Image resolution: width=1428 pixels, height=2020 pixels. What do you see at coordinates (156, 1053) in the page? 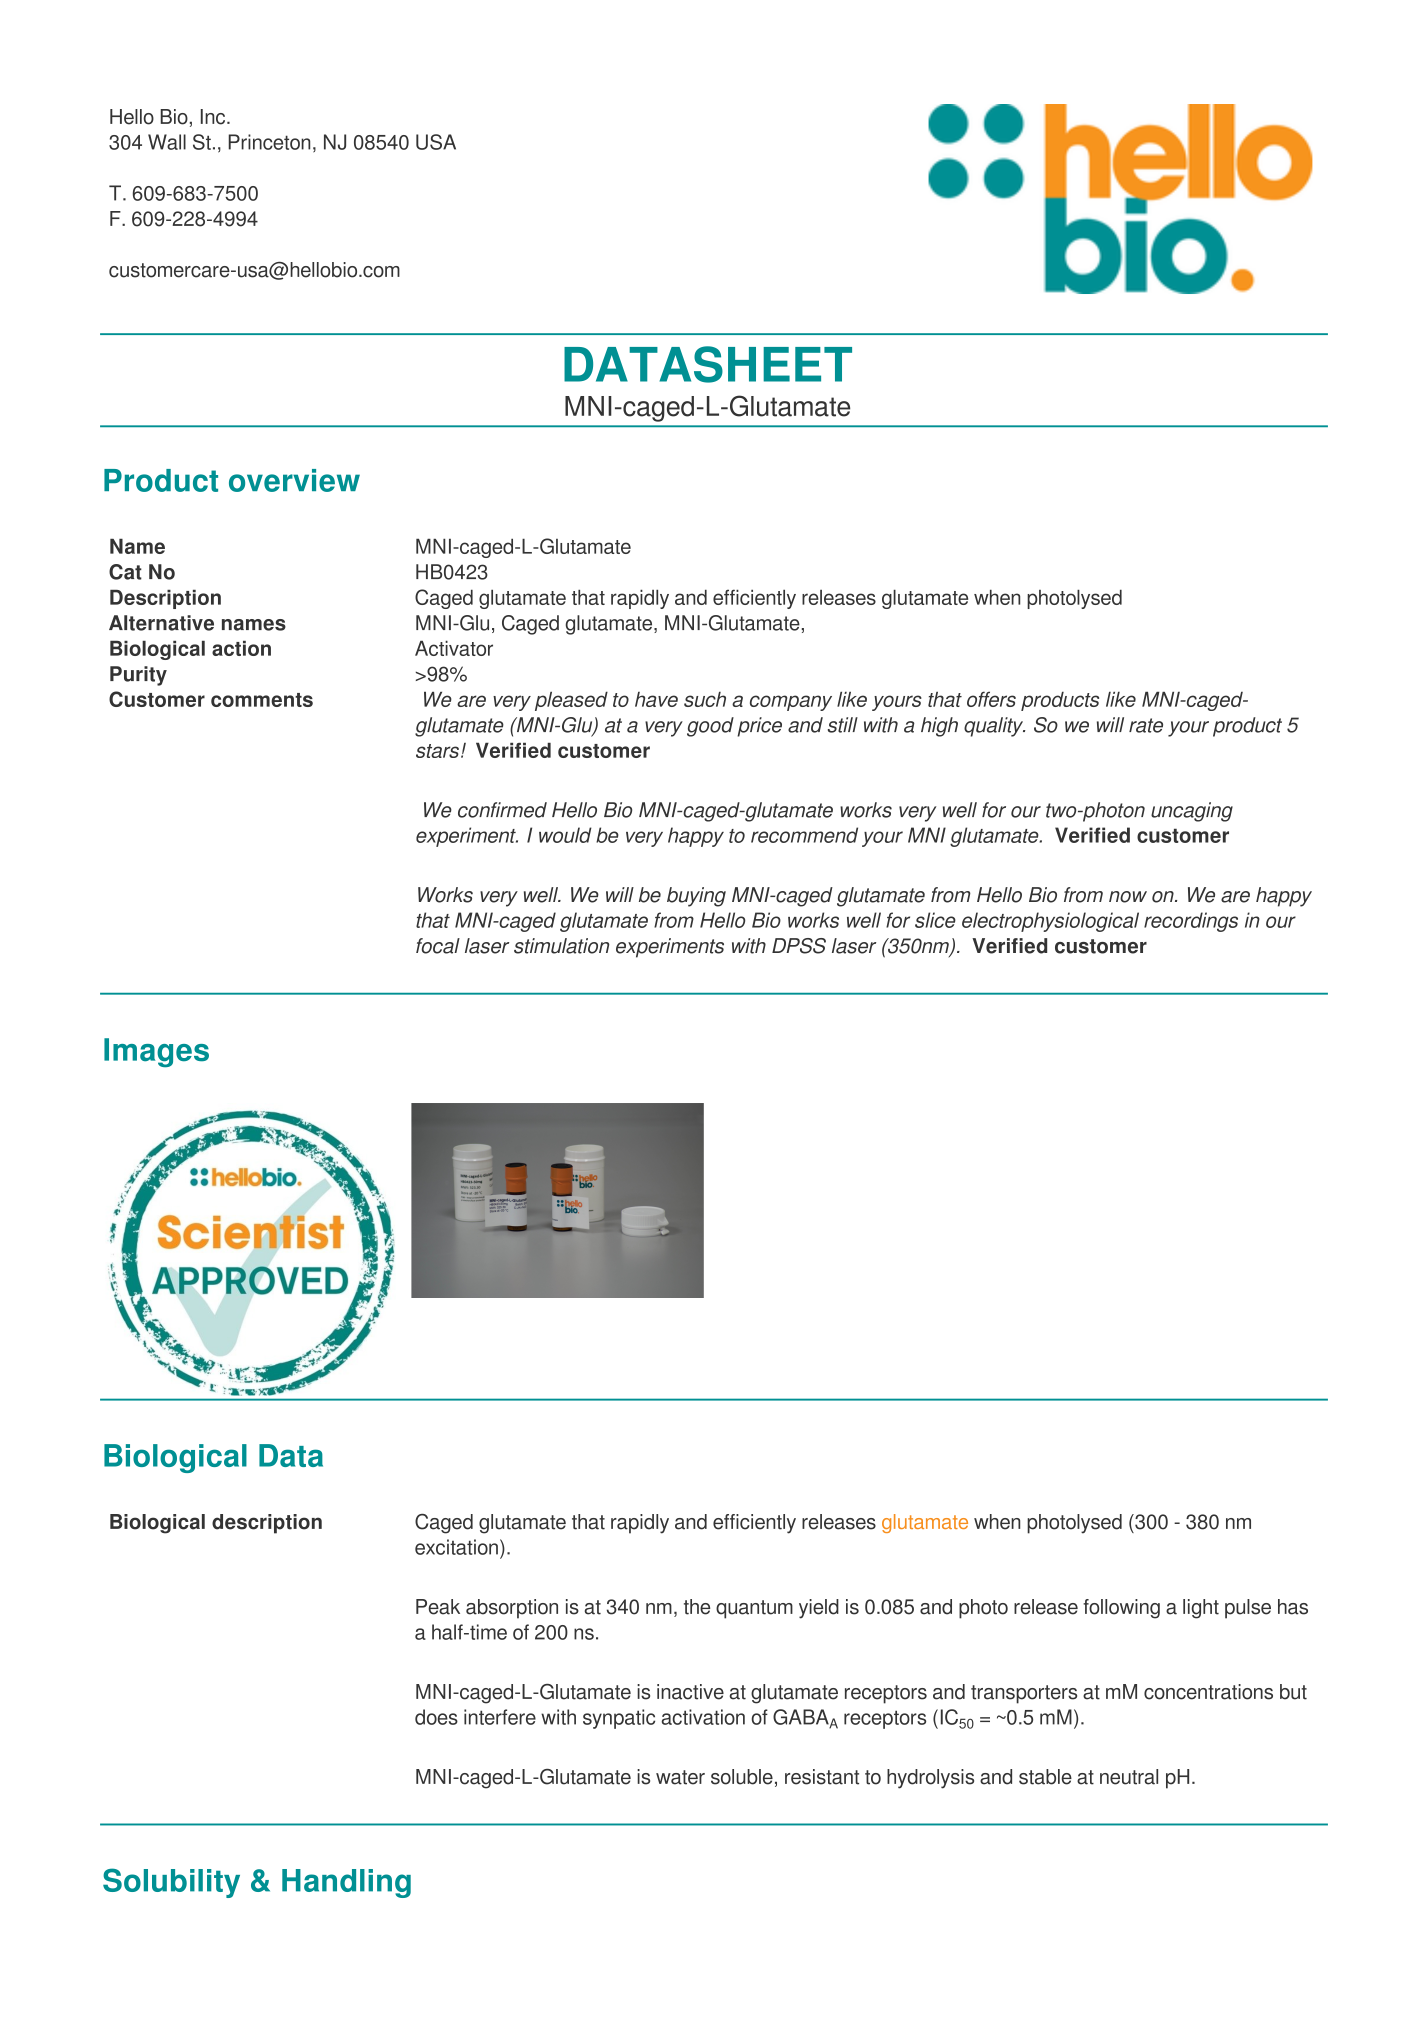
I see `Images` at bounding box center [156, 1053].
